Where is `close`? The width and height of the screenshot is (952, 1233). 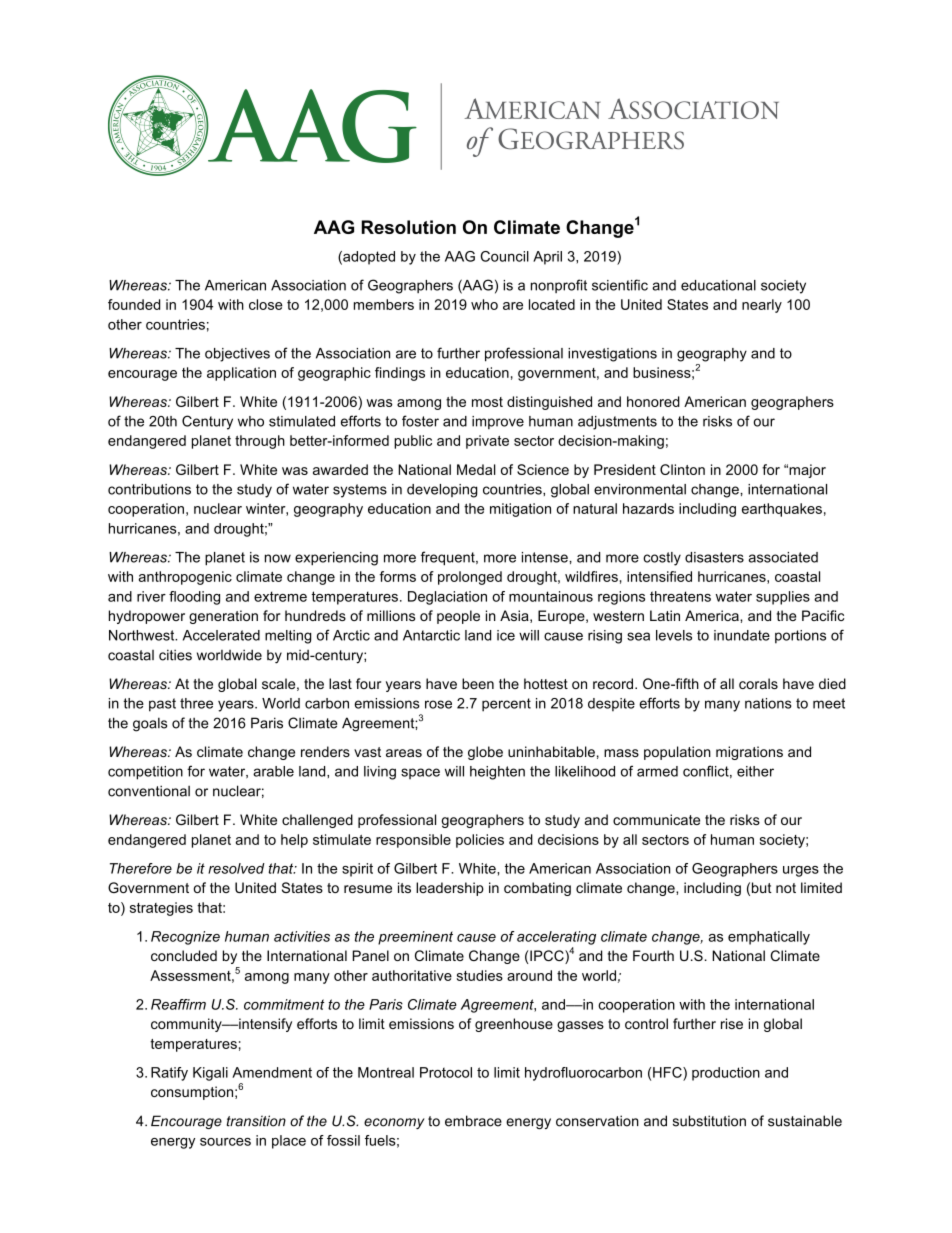 close is located at coordinates (266, 304).
